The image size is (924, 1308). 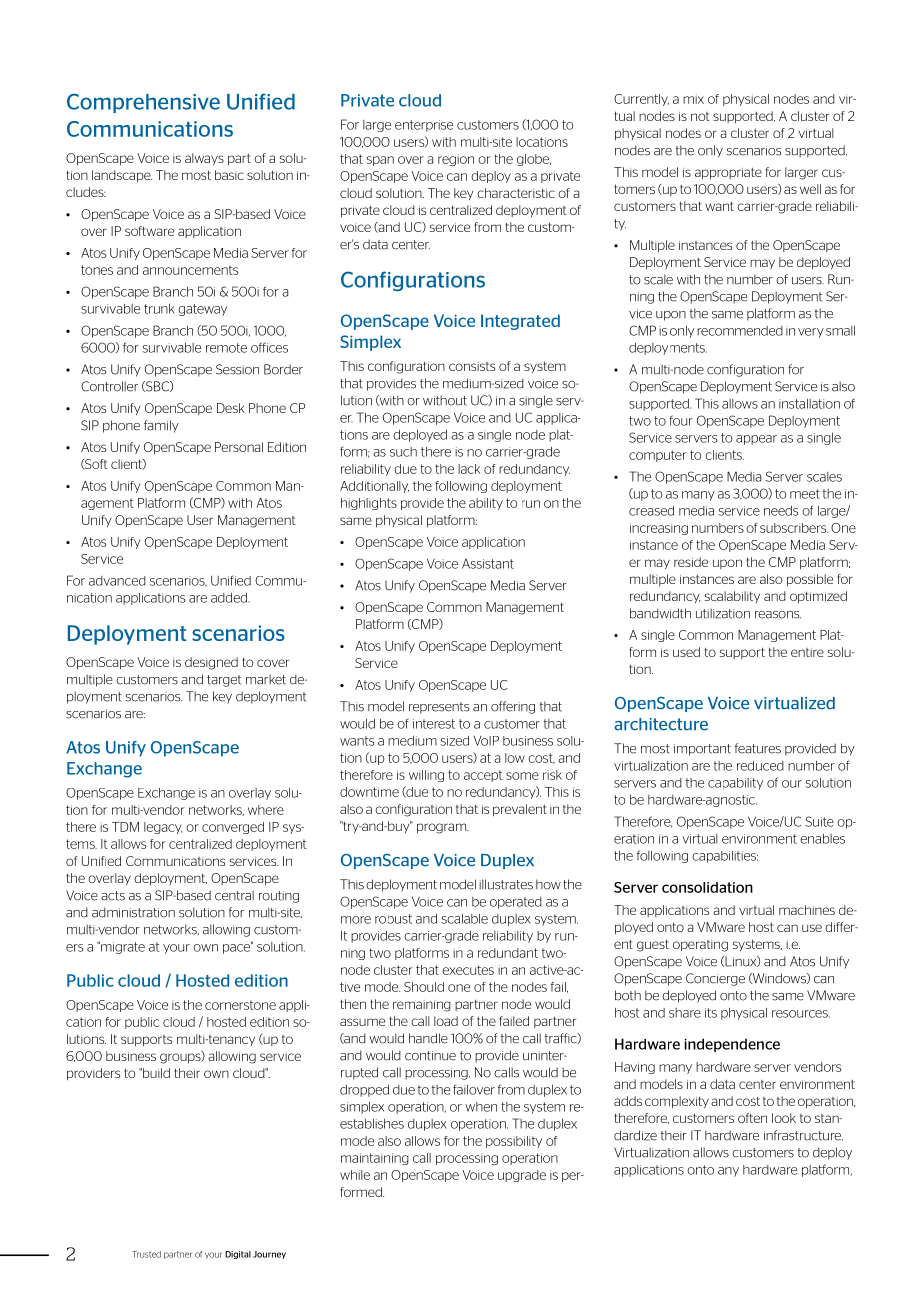 I want to click on region, so click(x=456, y=160).
